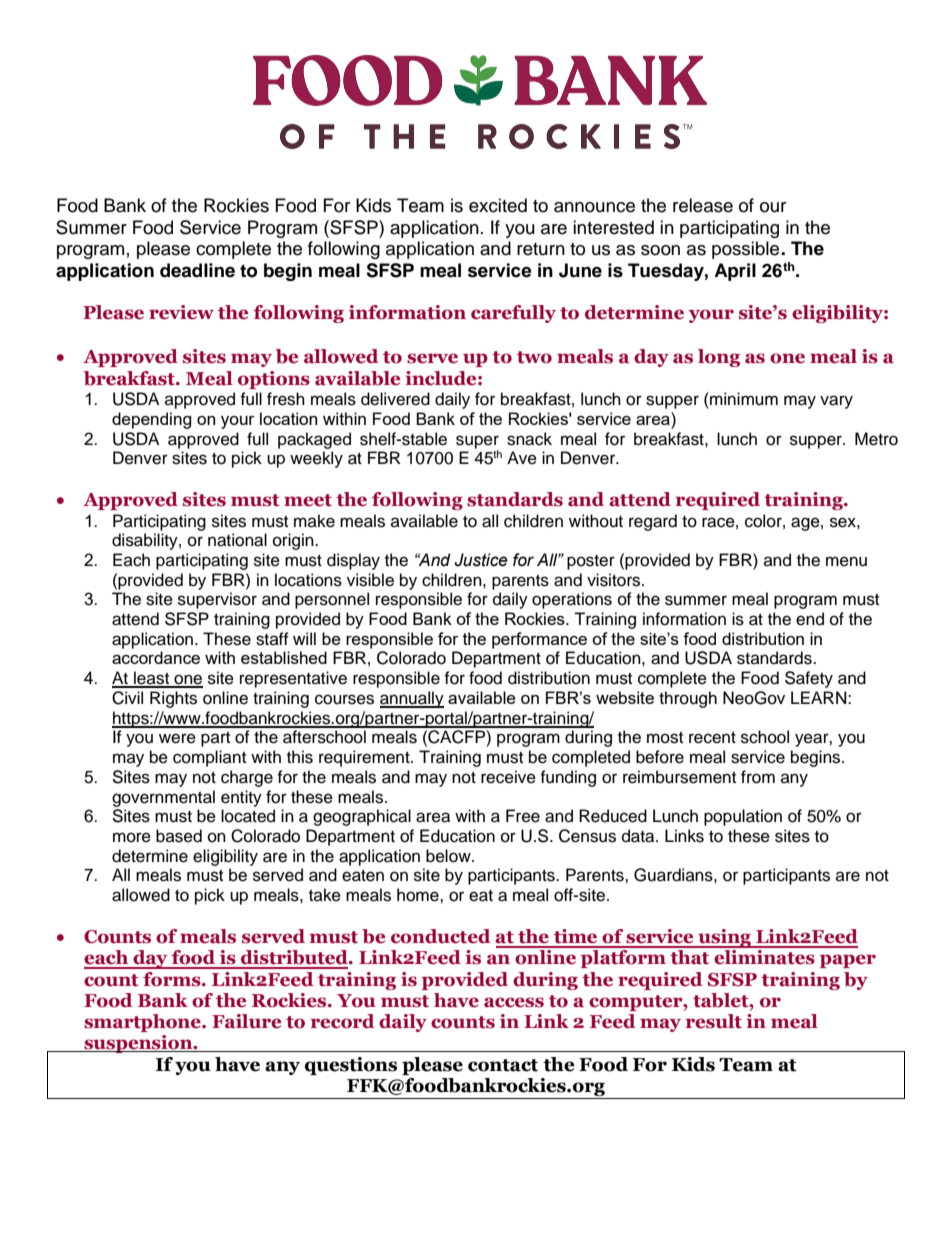  I want to click on based, so click(179, 836).
